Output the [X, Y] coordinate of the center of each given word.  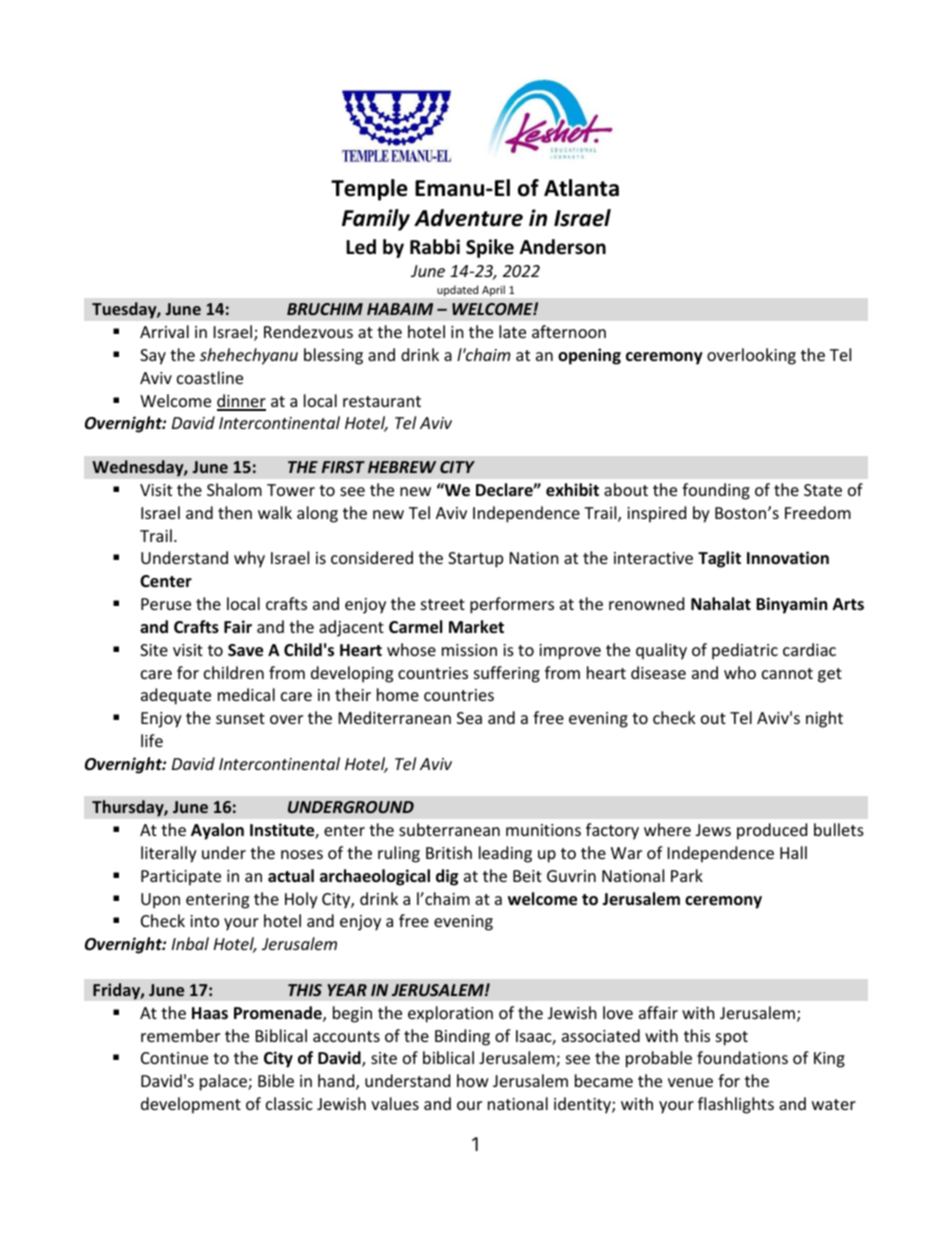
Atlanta [581, 188]
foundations [742, 1057]
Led [361, 247]
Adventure [468, 218]
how [473, 1080]
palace [224, 1082]
